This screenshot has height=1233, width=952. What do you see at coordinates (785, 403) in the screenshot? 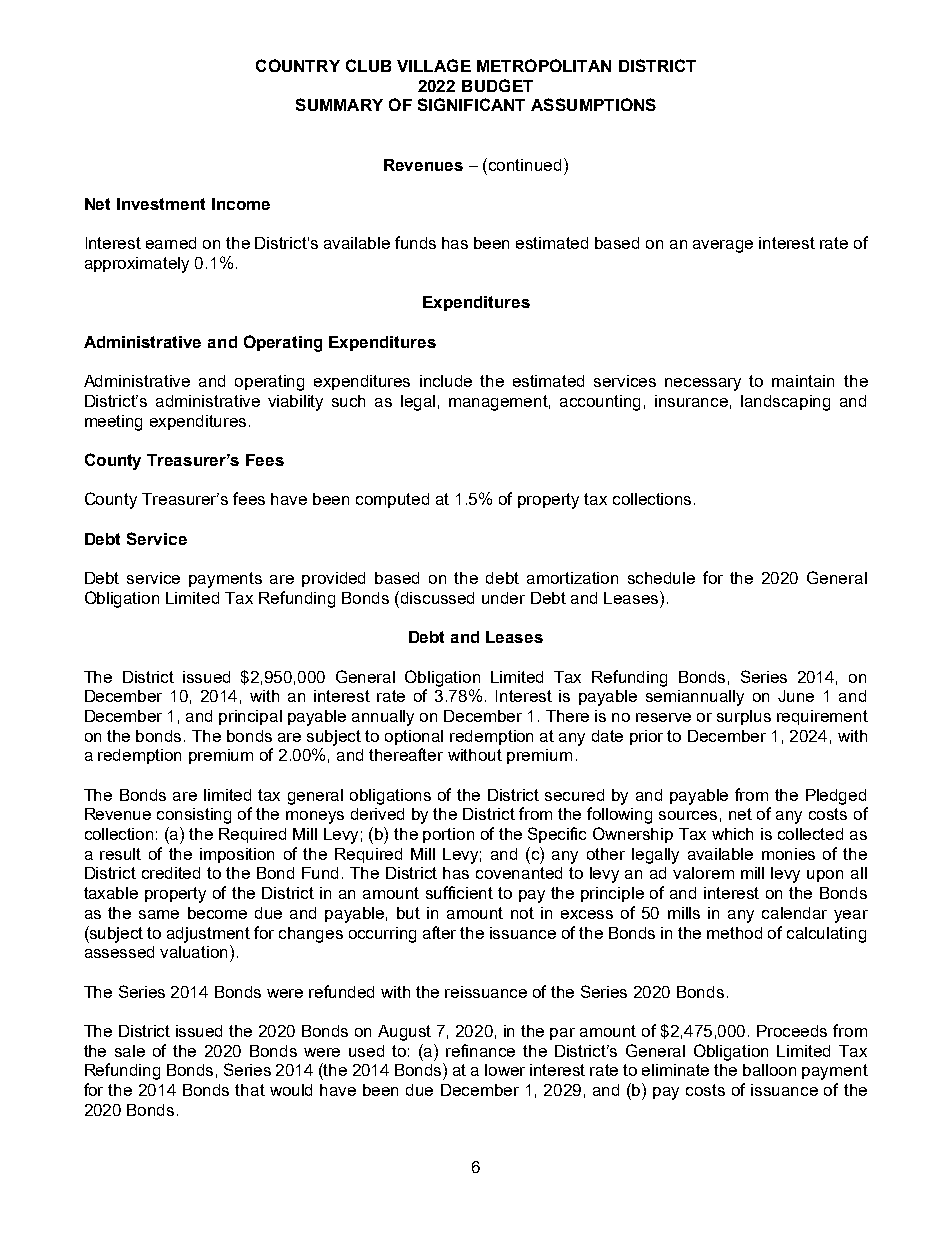
I see `landscaping` at bounding box center [785, 403].
